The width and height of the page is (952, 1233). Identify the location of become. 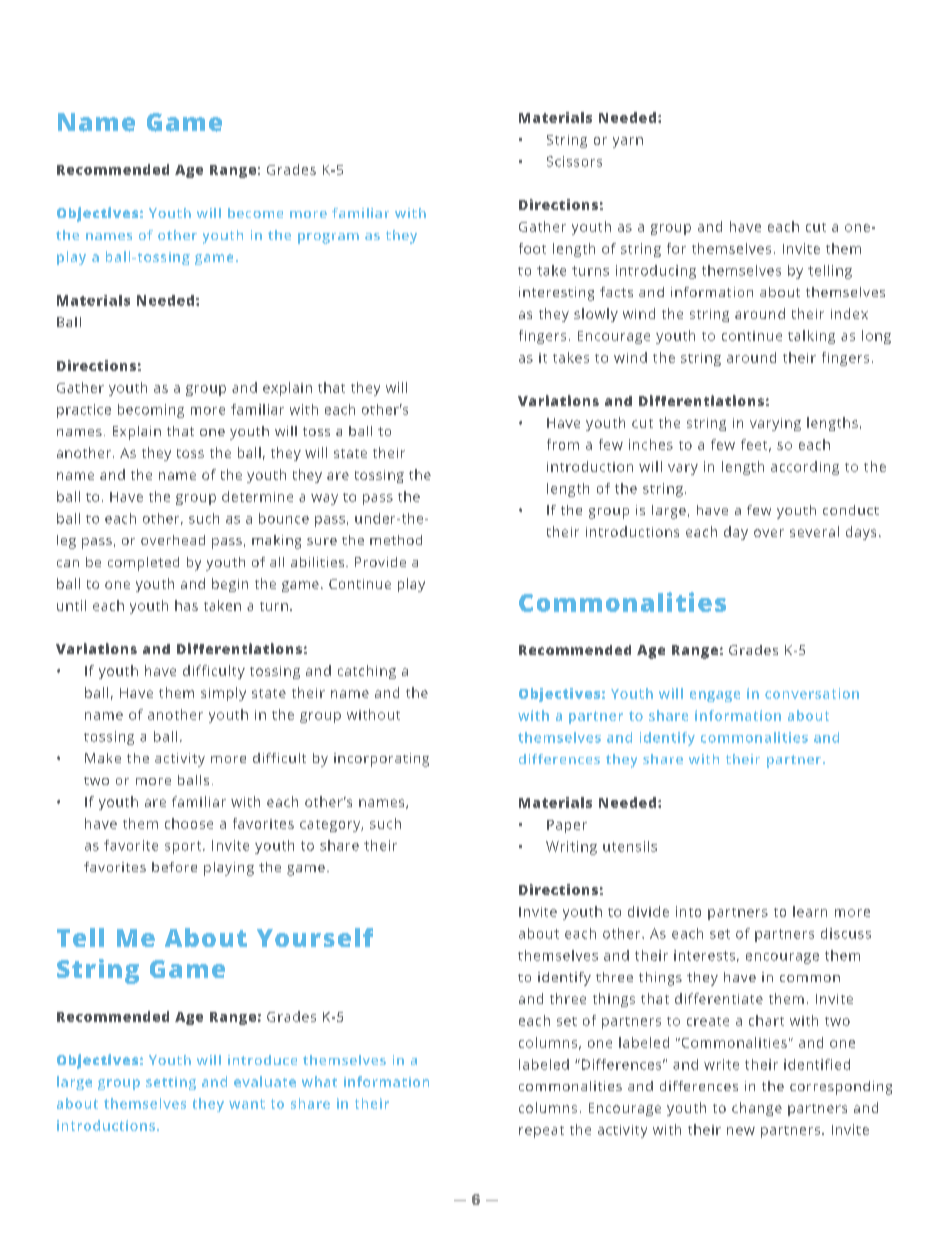
(255, 213).
